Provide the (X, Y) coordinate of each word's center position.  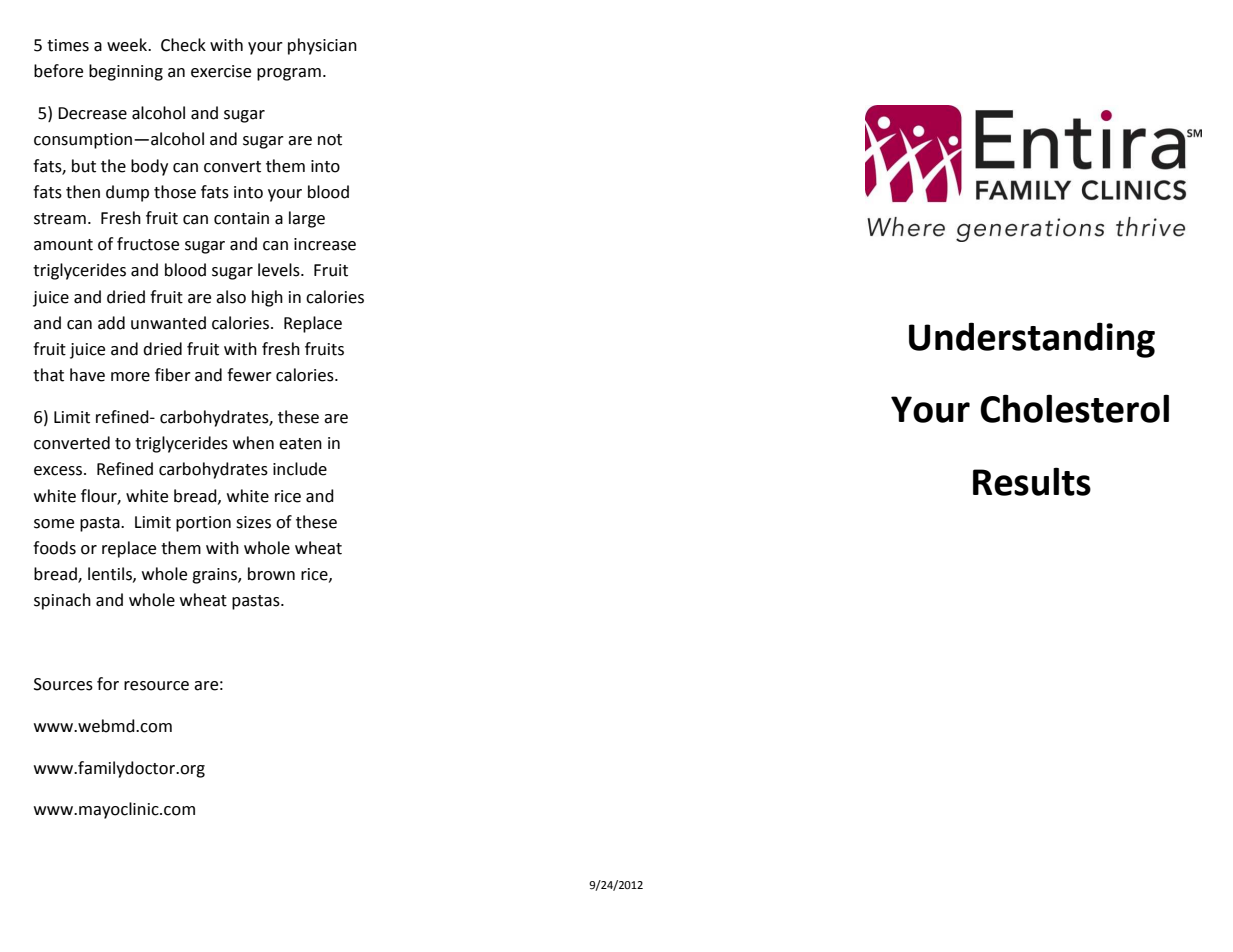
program (289, 74)
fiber (173, 375)
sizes (253, 522)
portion (203, 524)
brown (271, 574)
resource (156, 686)
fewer (249, 375)
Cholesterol (1074, 408)
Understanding (1032, 340)
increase (325, 244)
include (300, 469)
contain (241, 218)
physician (322, 46)
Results (1032, 481)
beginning (126, 72)
